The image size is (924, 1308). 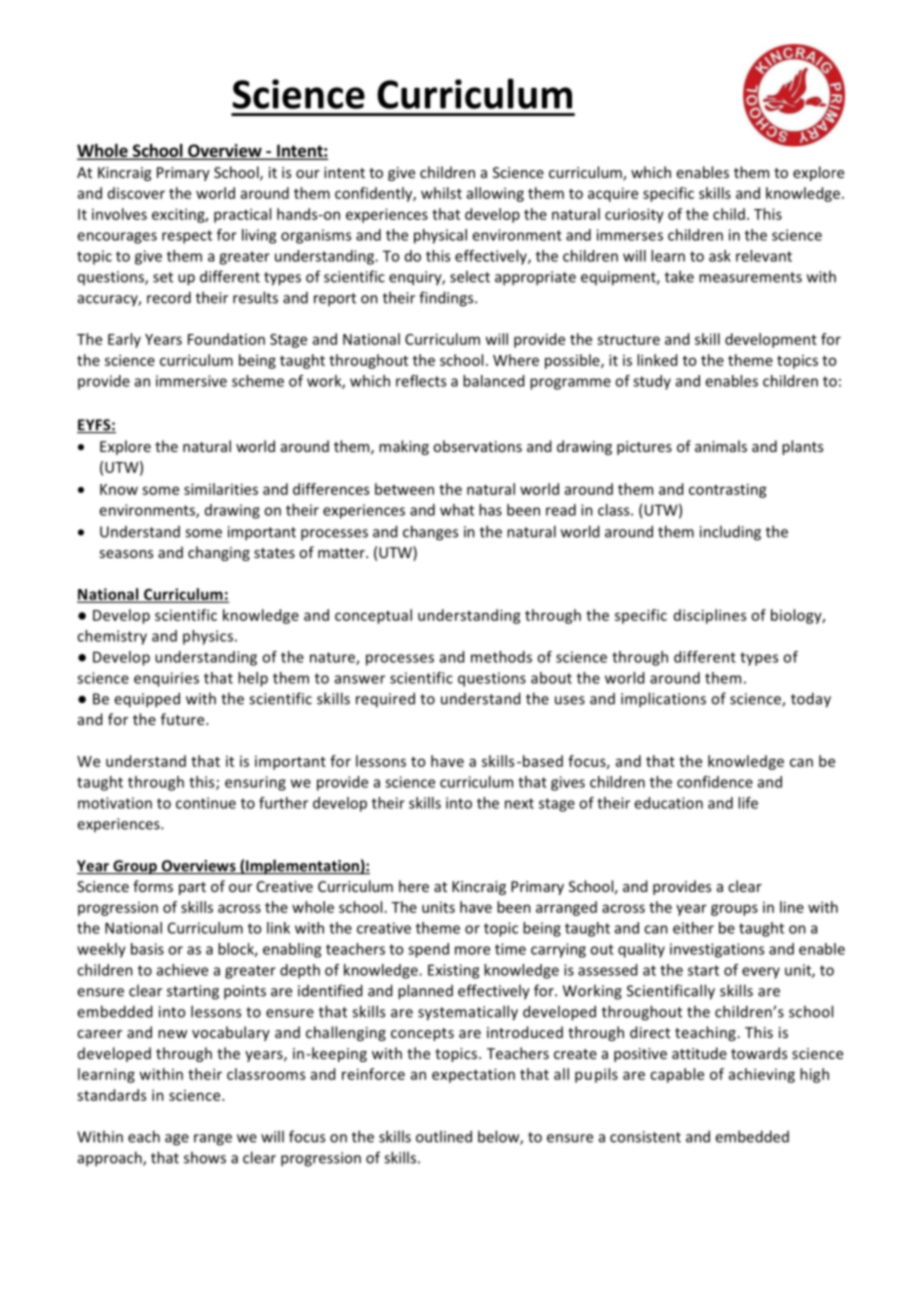 I want to click on ask, so click(x=720, y=256).
